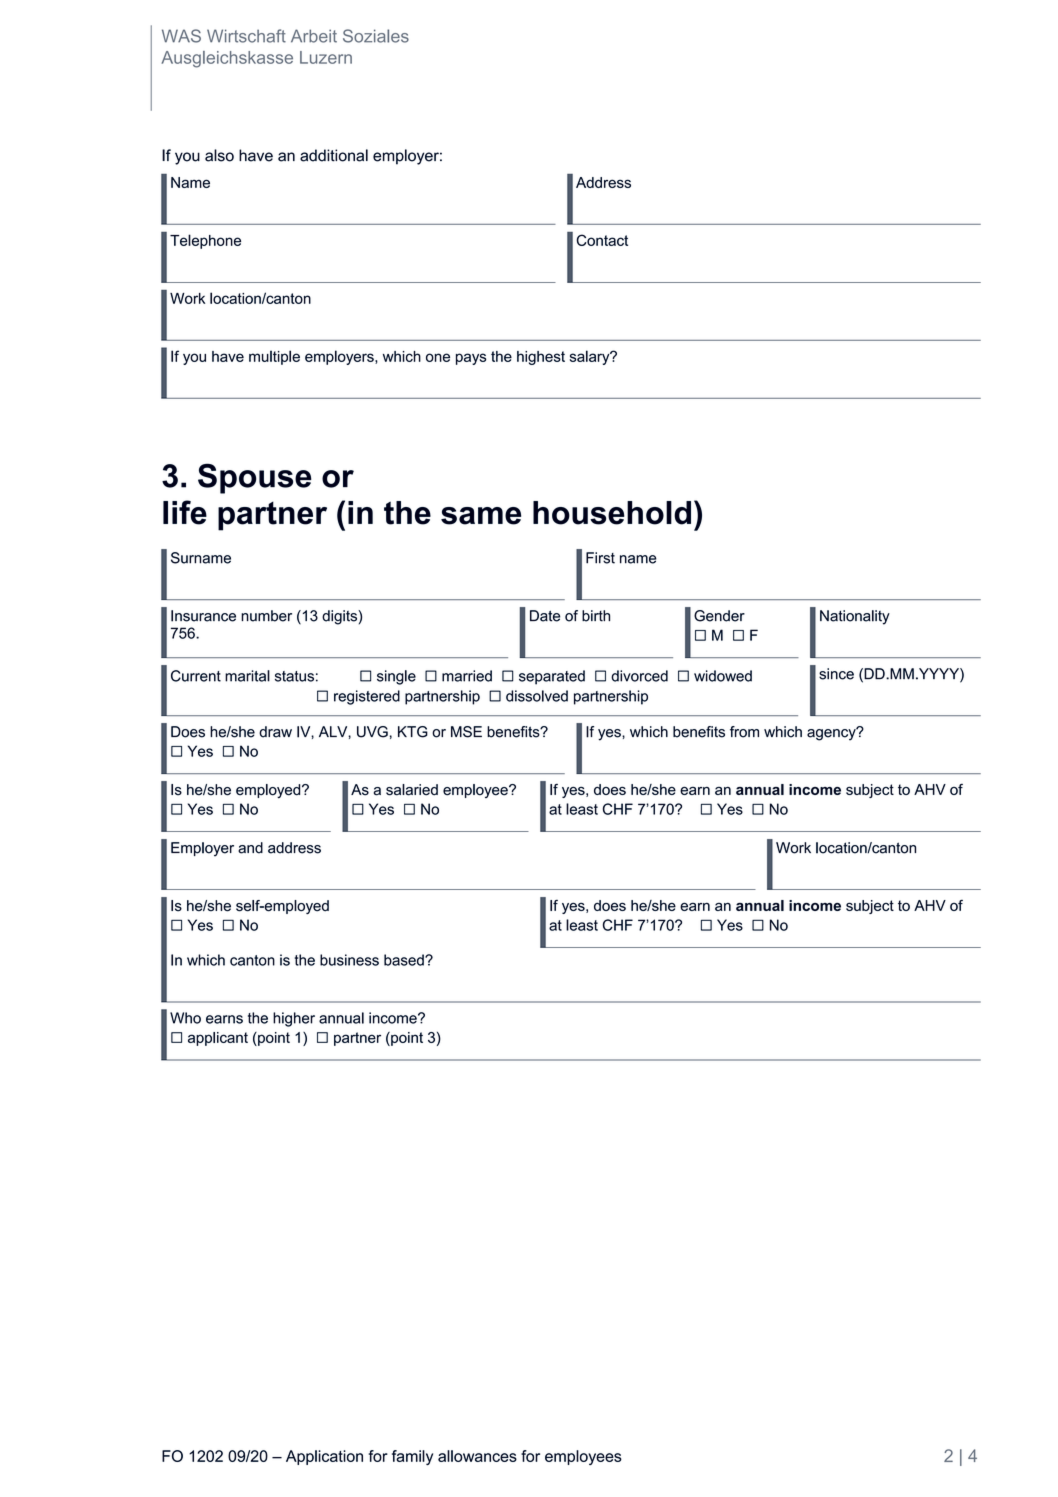 This screenshot has height=1497, width=1058. What do you see at coordinates (218, 1039) in the screenshot?
I see `applicant` at bounding box center [218, 1039].
